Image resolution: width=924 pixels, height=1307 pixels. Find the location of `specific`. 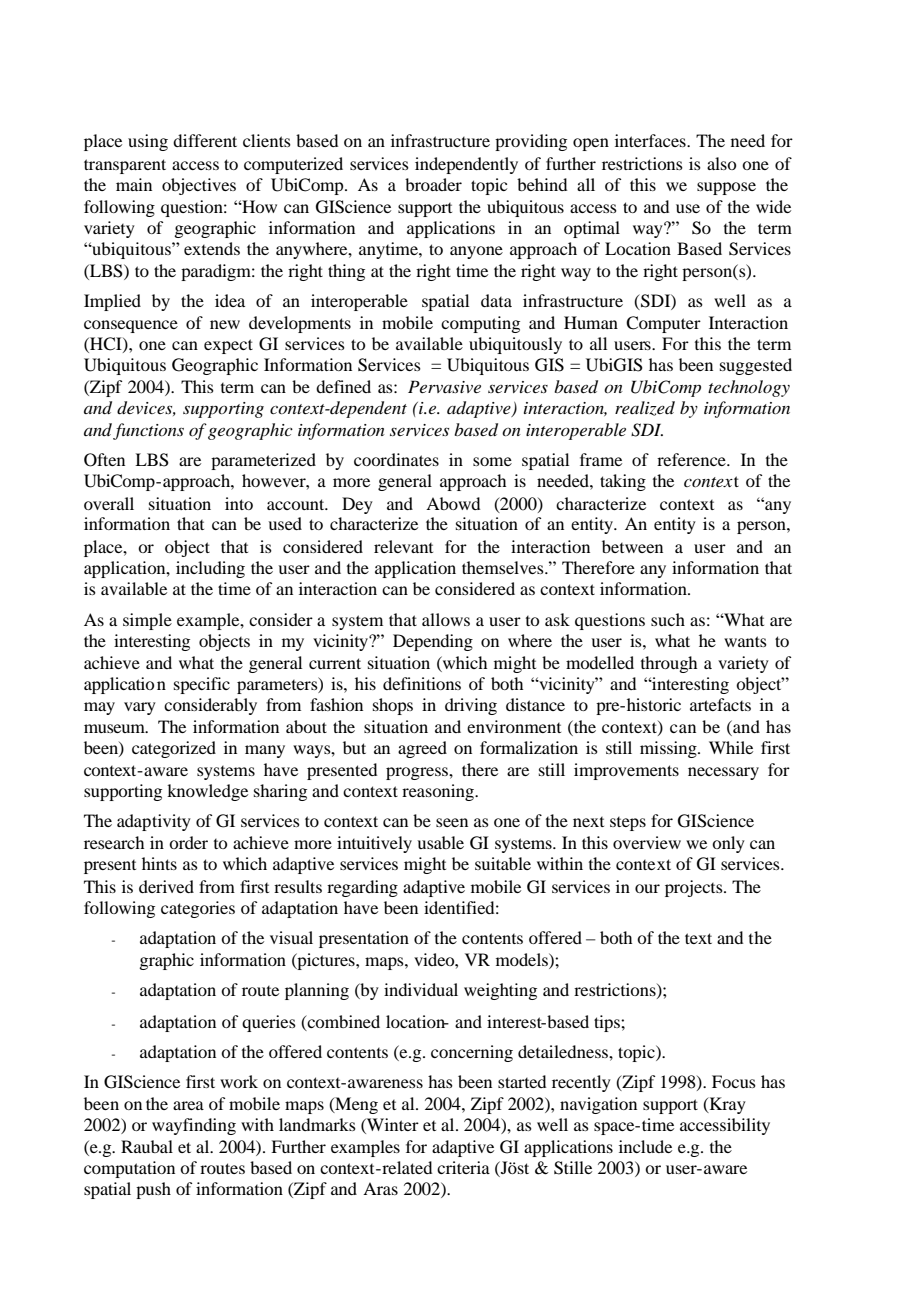

specific is located at coordinates (202, 685).
